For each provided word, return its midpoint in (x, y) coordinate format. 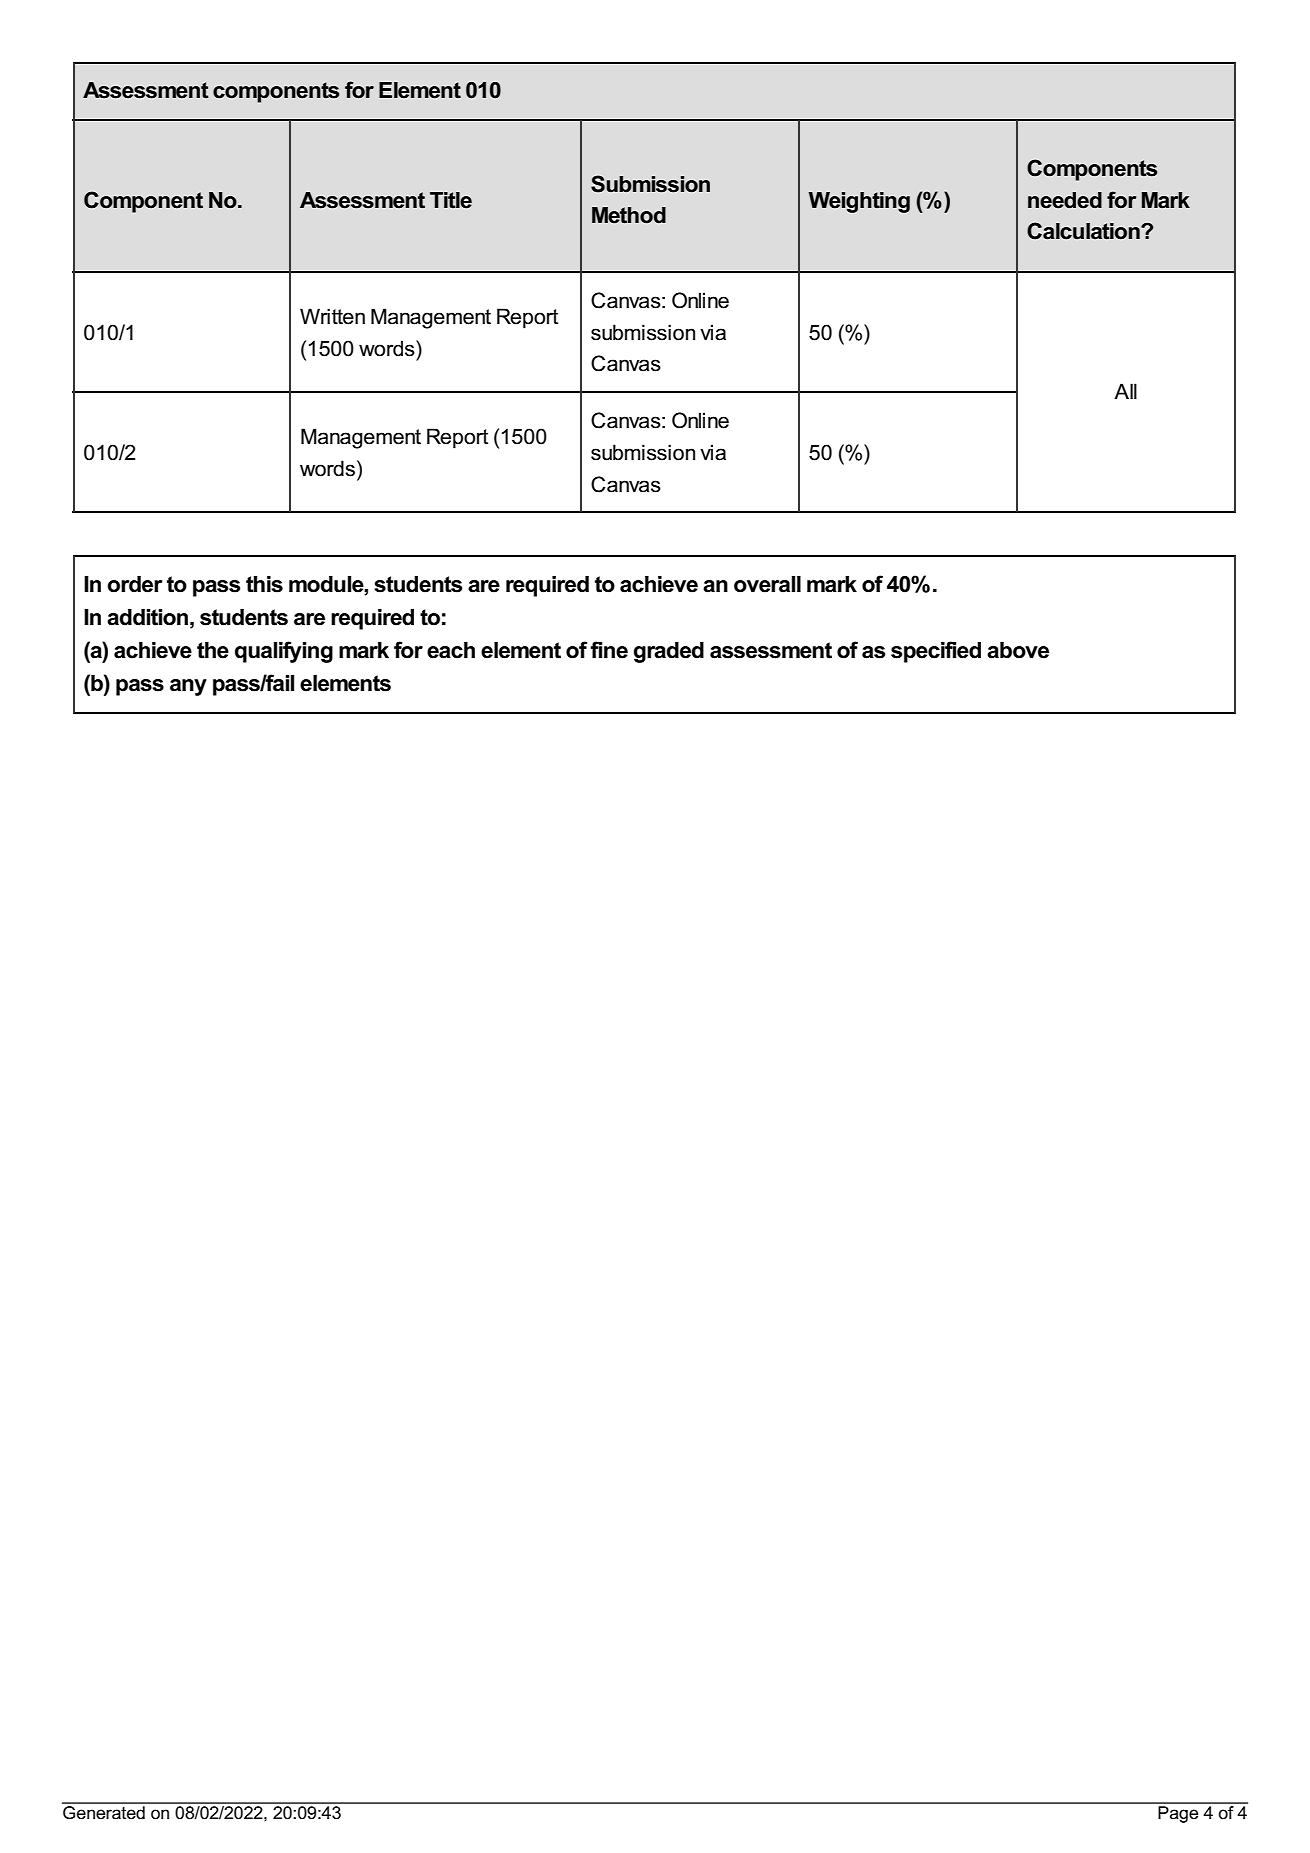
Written (332, 316)
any (188, 687)
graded (669, 652)
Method (629, 215)
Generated (104, 1811)
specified (936, 652)
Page (1178, 1813)
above (1018, 650)
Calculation (1084, 231)
